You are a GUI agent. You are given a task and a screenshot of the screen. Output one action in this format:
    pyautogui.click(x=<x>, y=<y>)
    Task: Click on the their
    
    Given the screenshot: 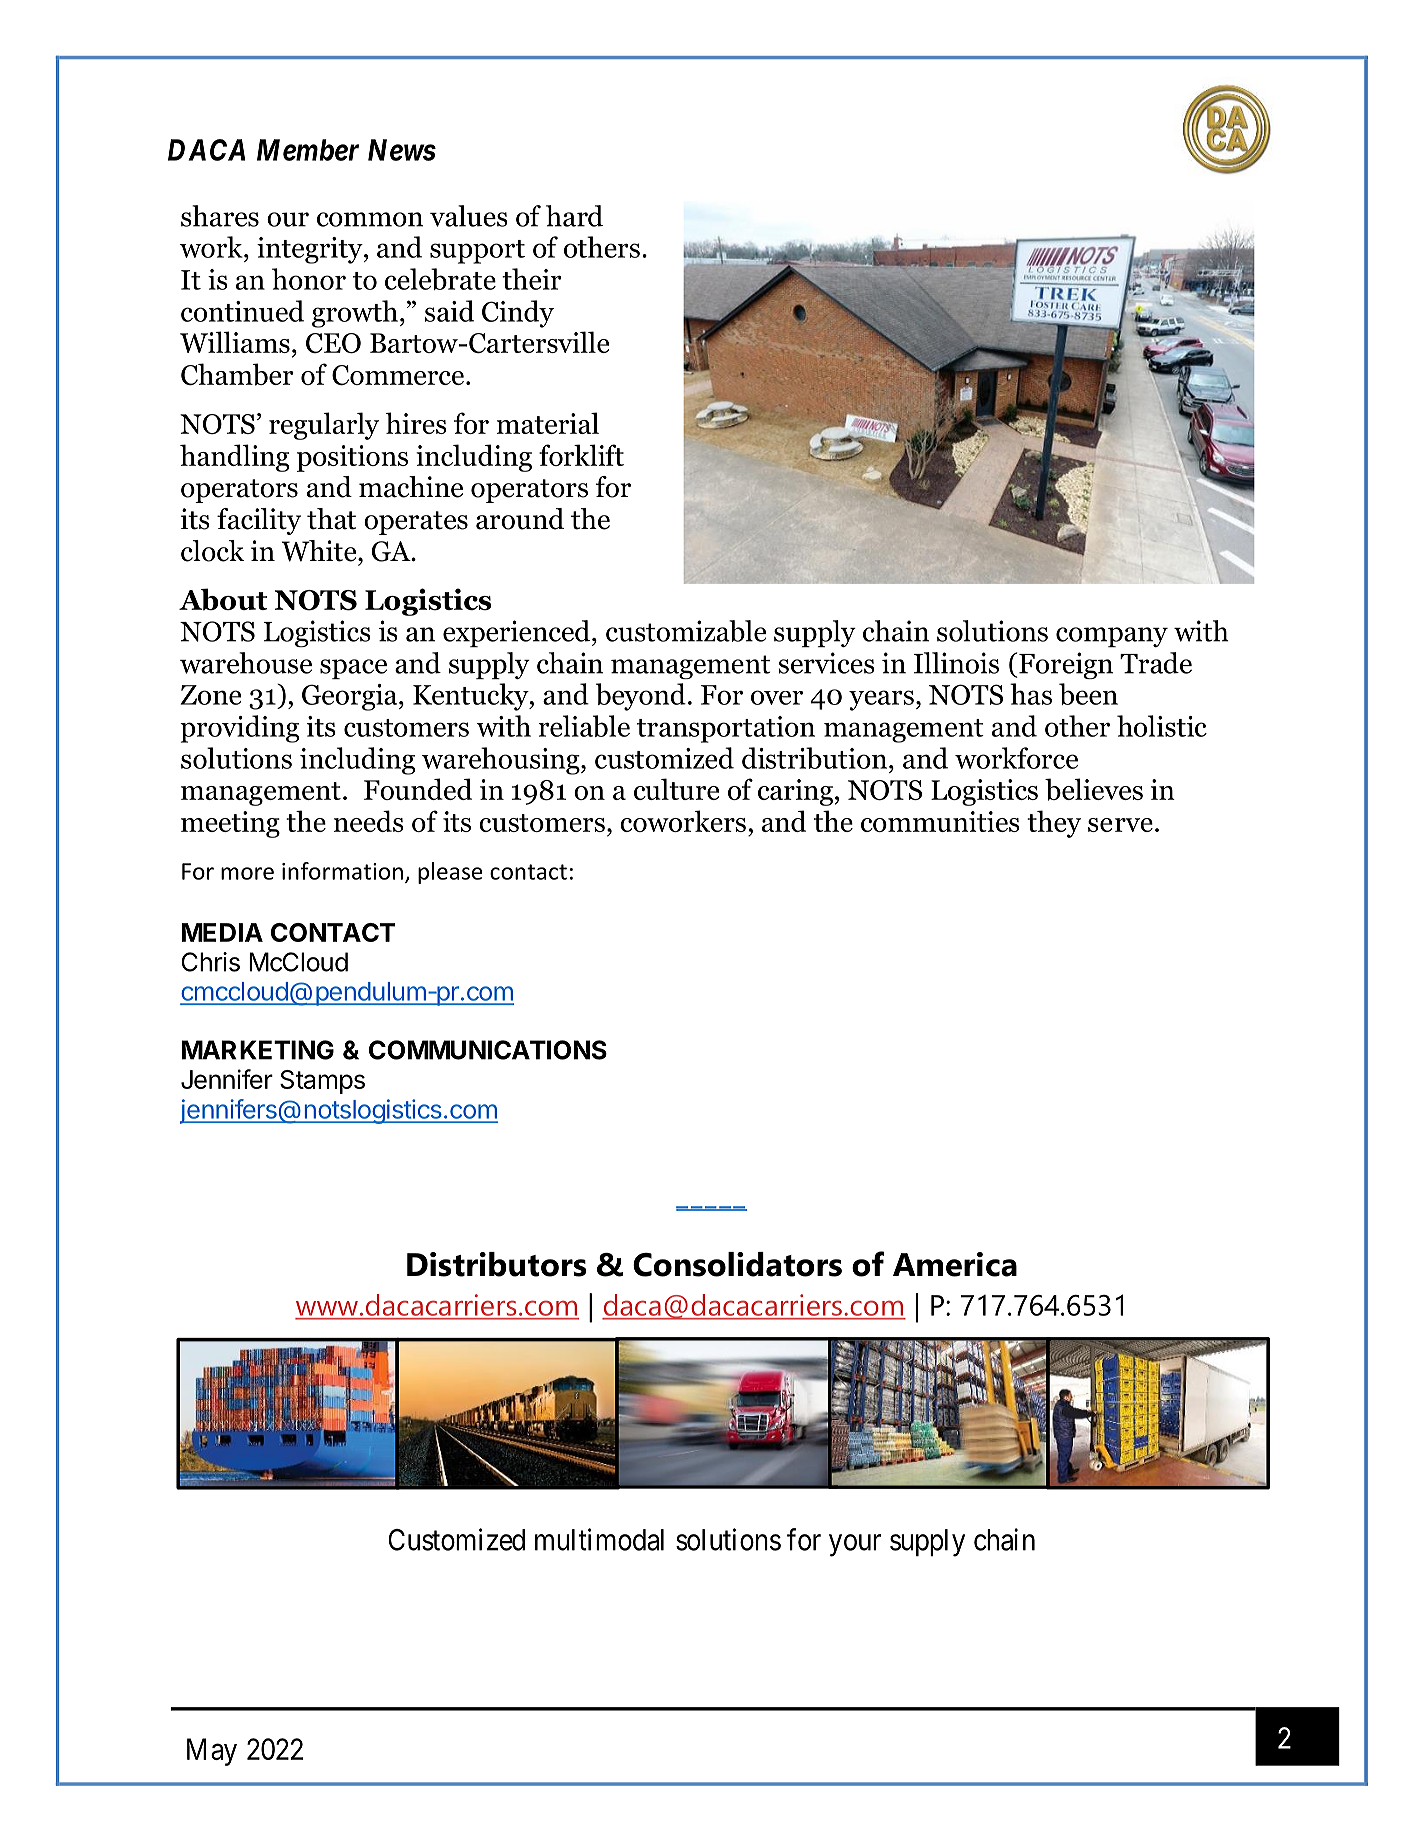 What is the action you would take?
    pyautogui.click(x=532, y=279)
